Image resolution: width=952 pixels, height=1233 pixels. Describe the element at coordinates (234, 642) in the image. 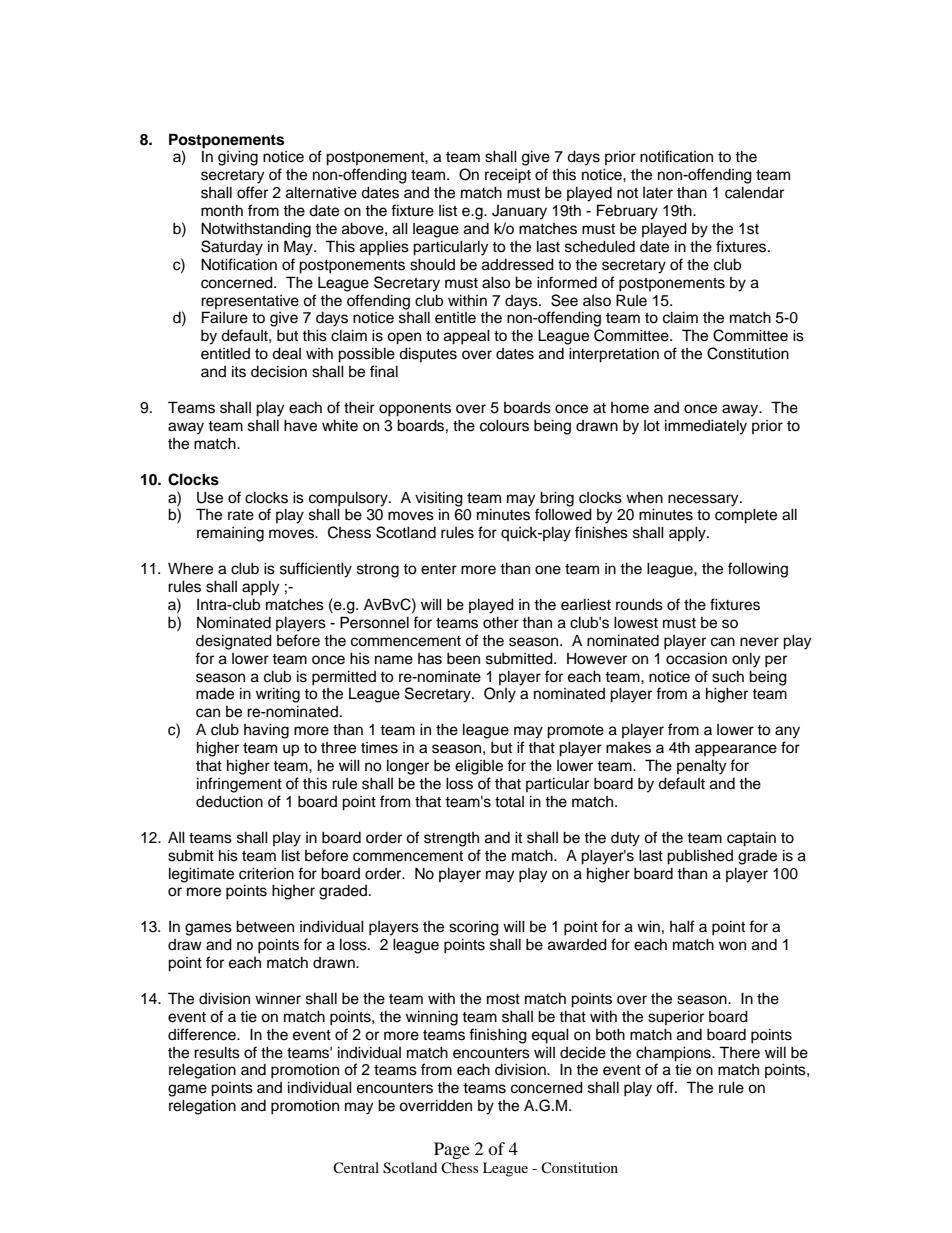

I see `designated` at that location.
